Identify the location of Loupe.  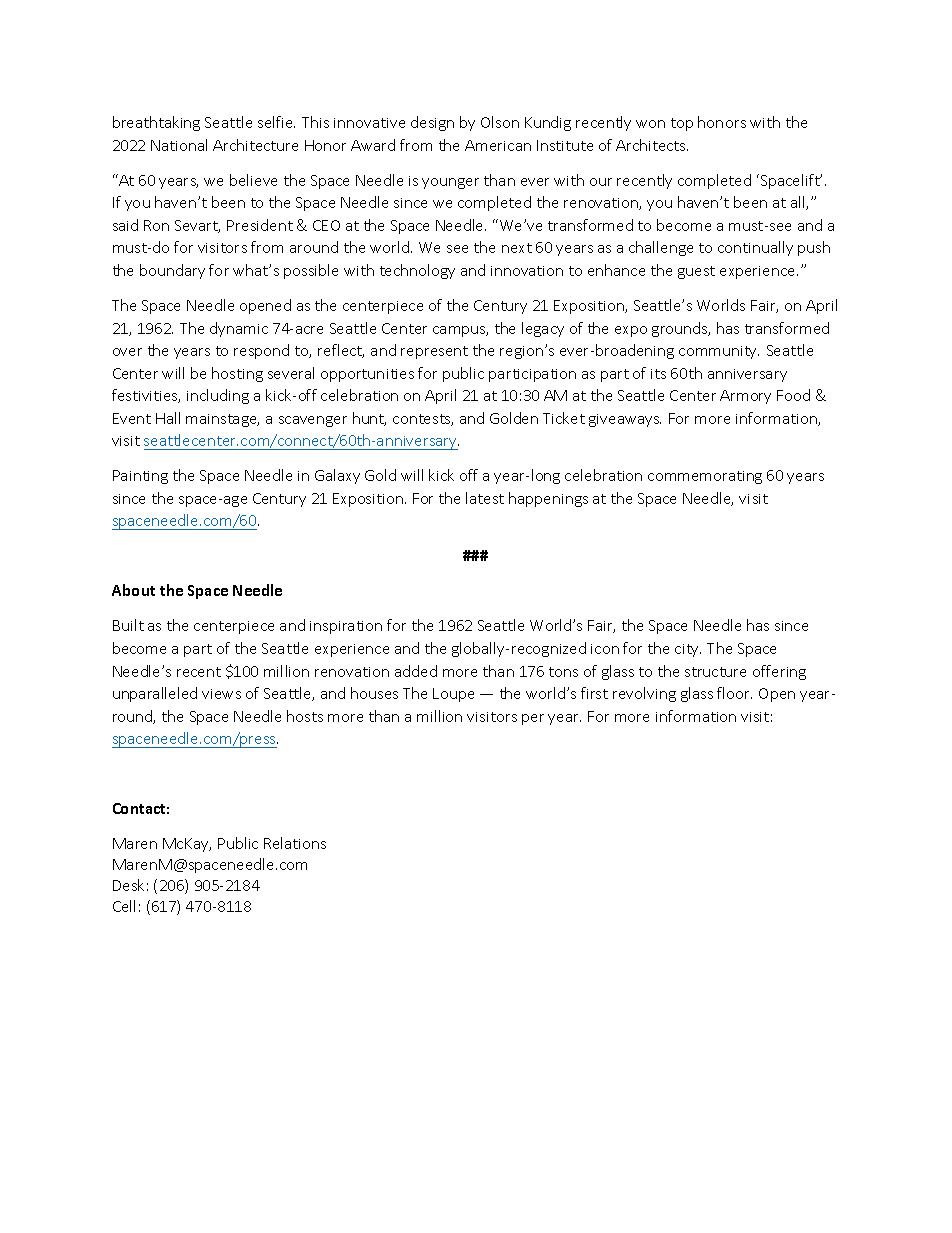
(453, 695).
